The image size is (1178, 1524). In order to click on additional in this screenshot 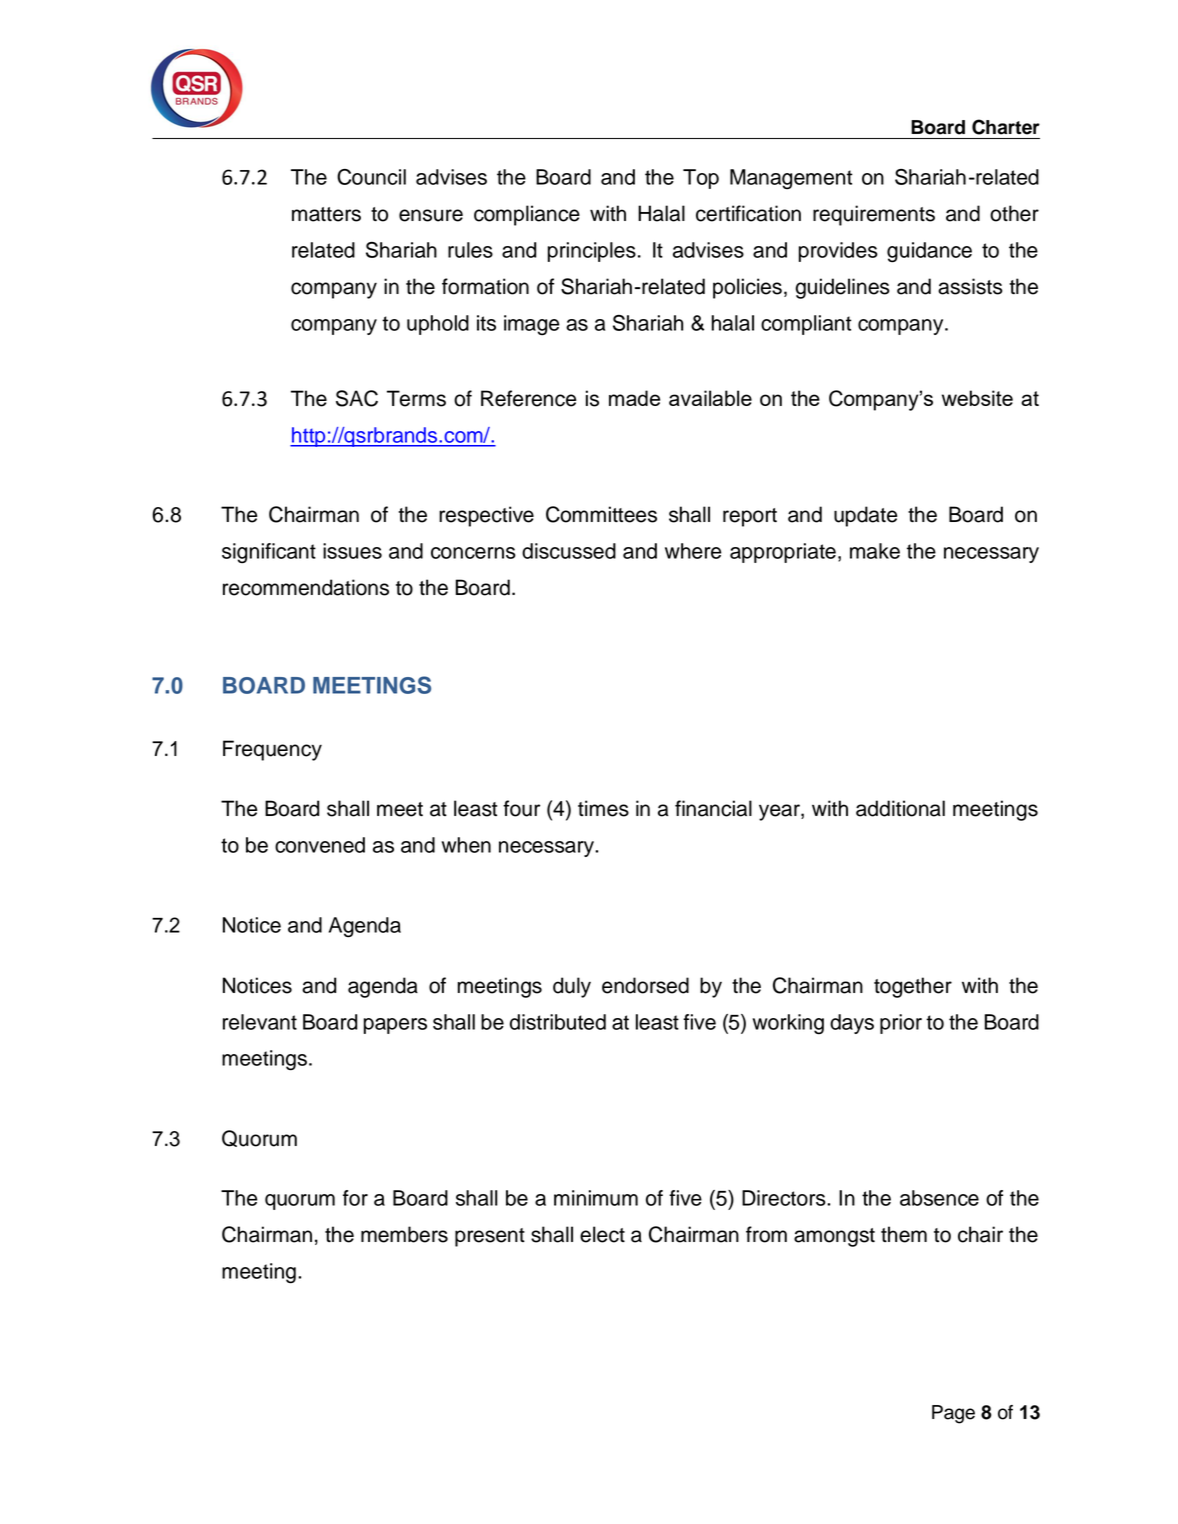, I will do `click(900, 808)`.
